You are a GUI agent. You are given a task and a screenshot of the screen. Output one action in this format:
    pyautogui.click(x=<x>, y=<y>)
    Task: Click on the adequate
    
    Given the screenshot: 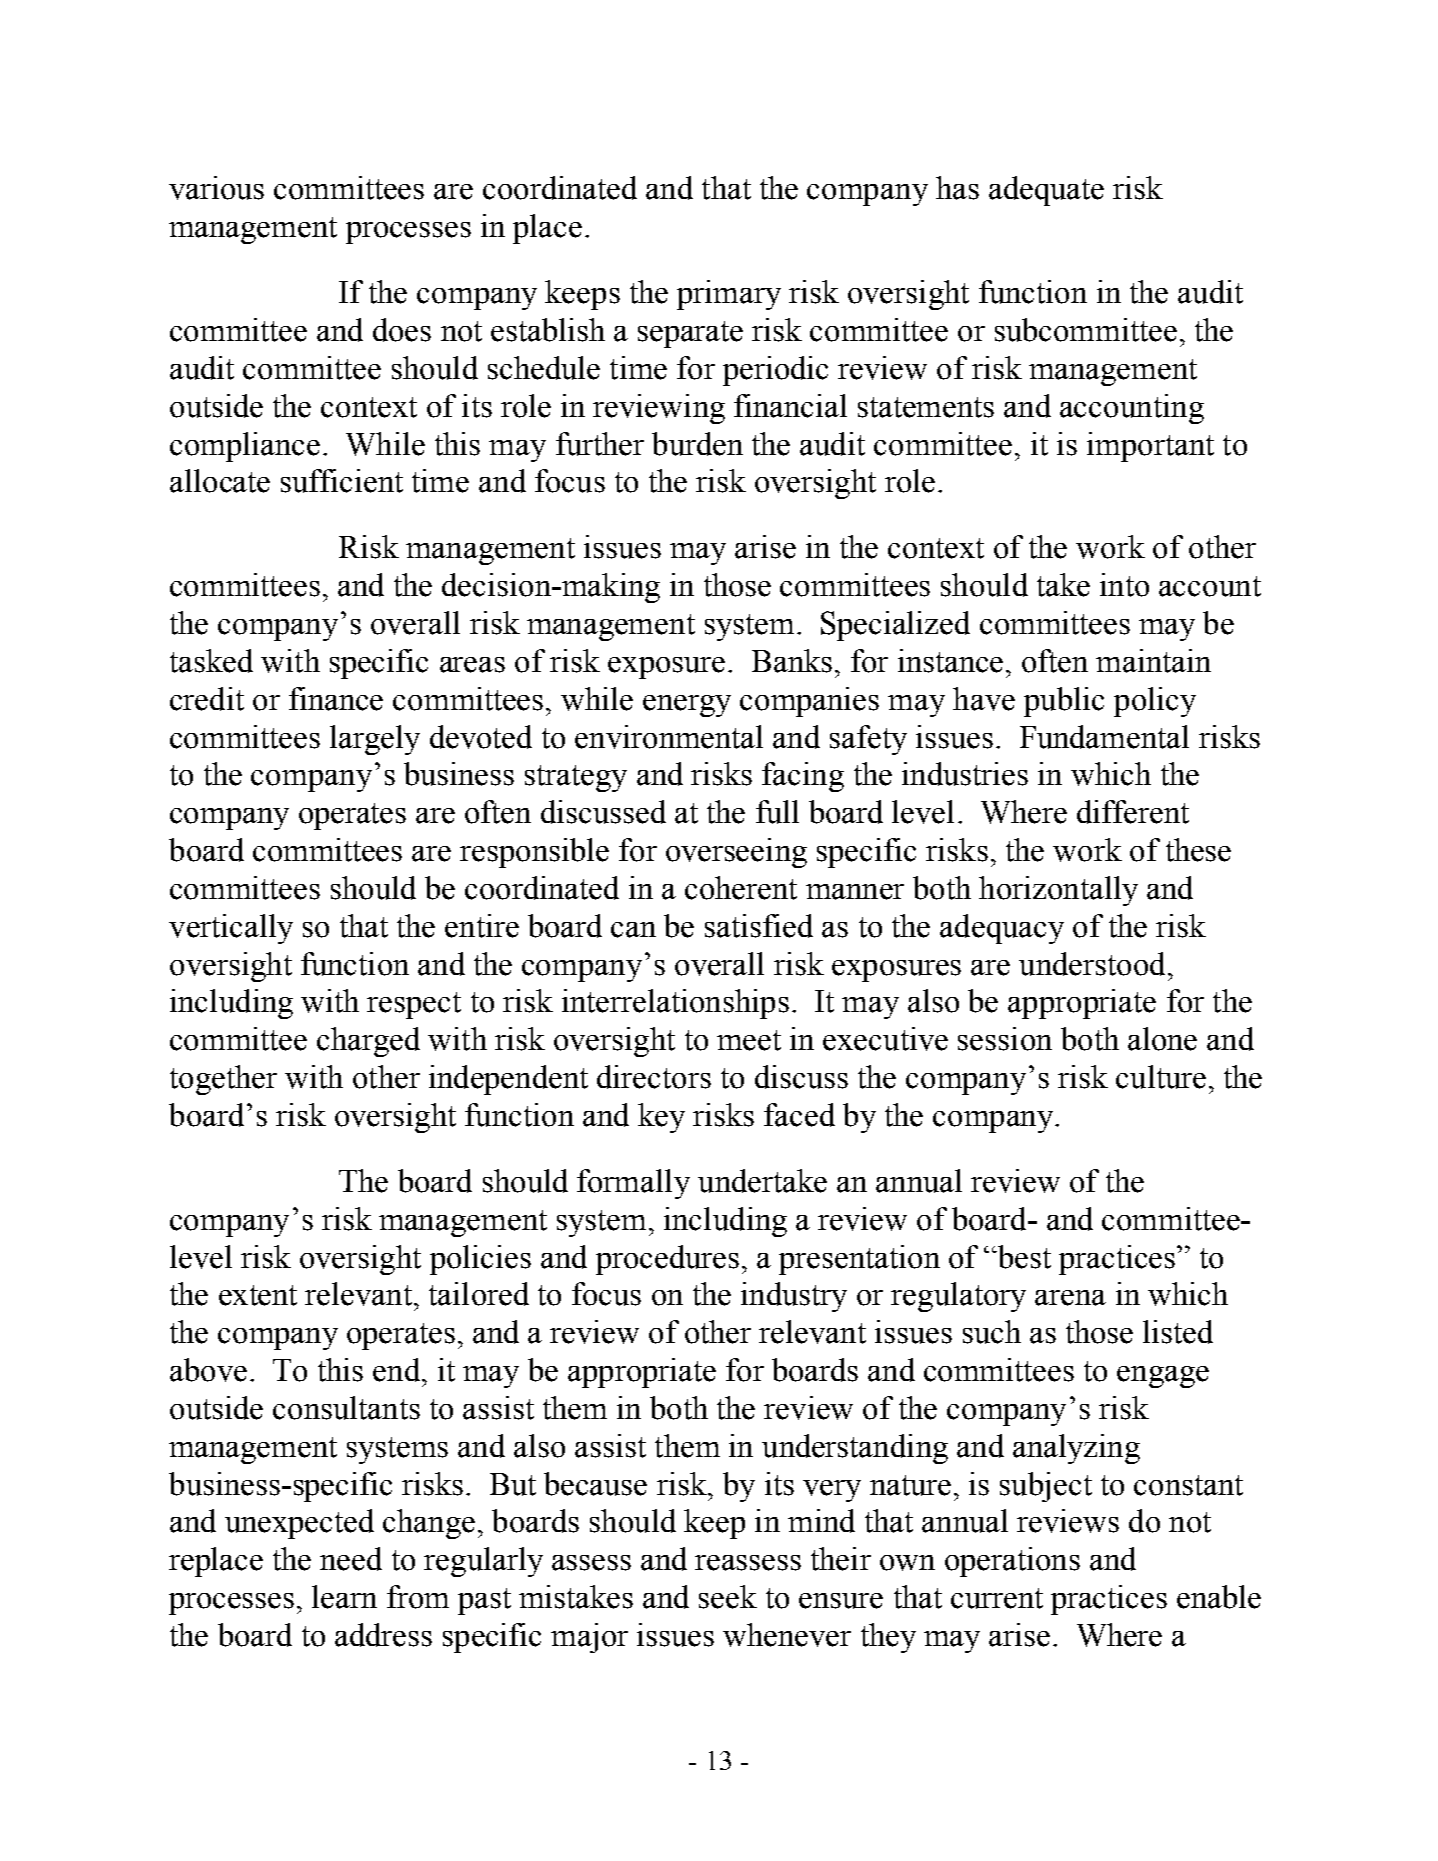 What is the action you would take?
    pyautogui.click(x=1046, y=191)
